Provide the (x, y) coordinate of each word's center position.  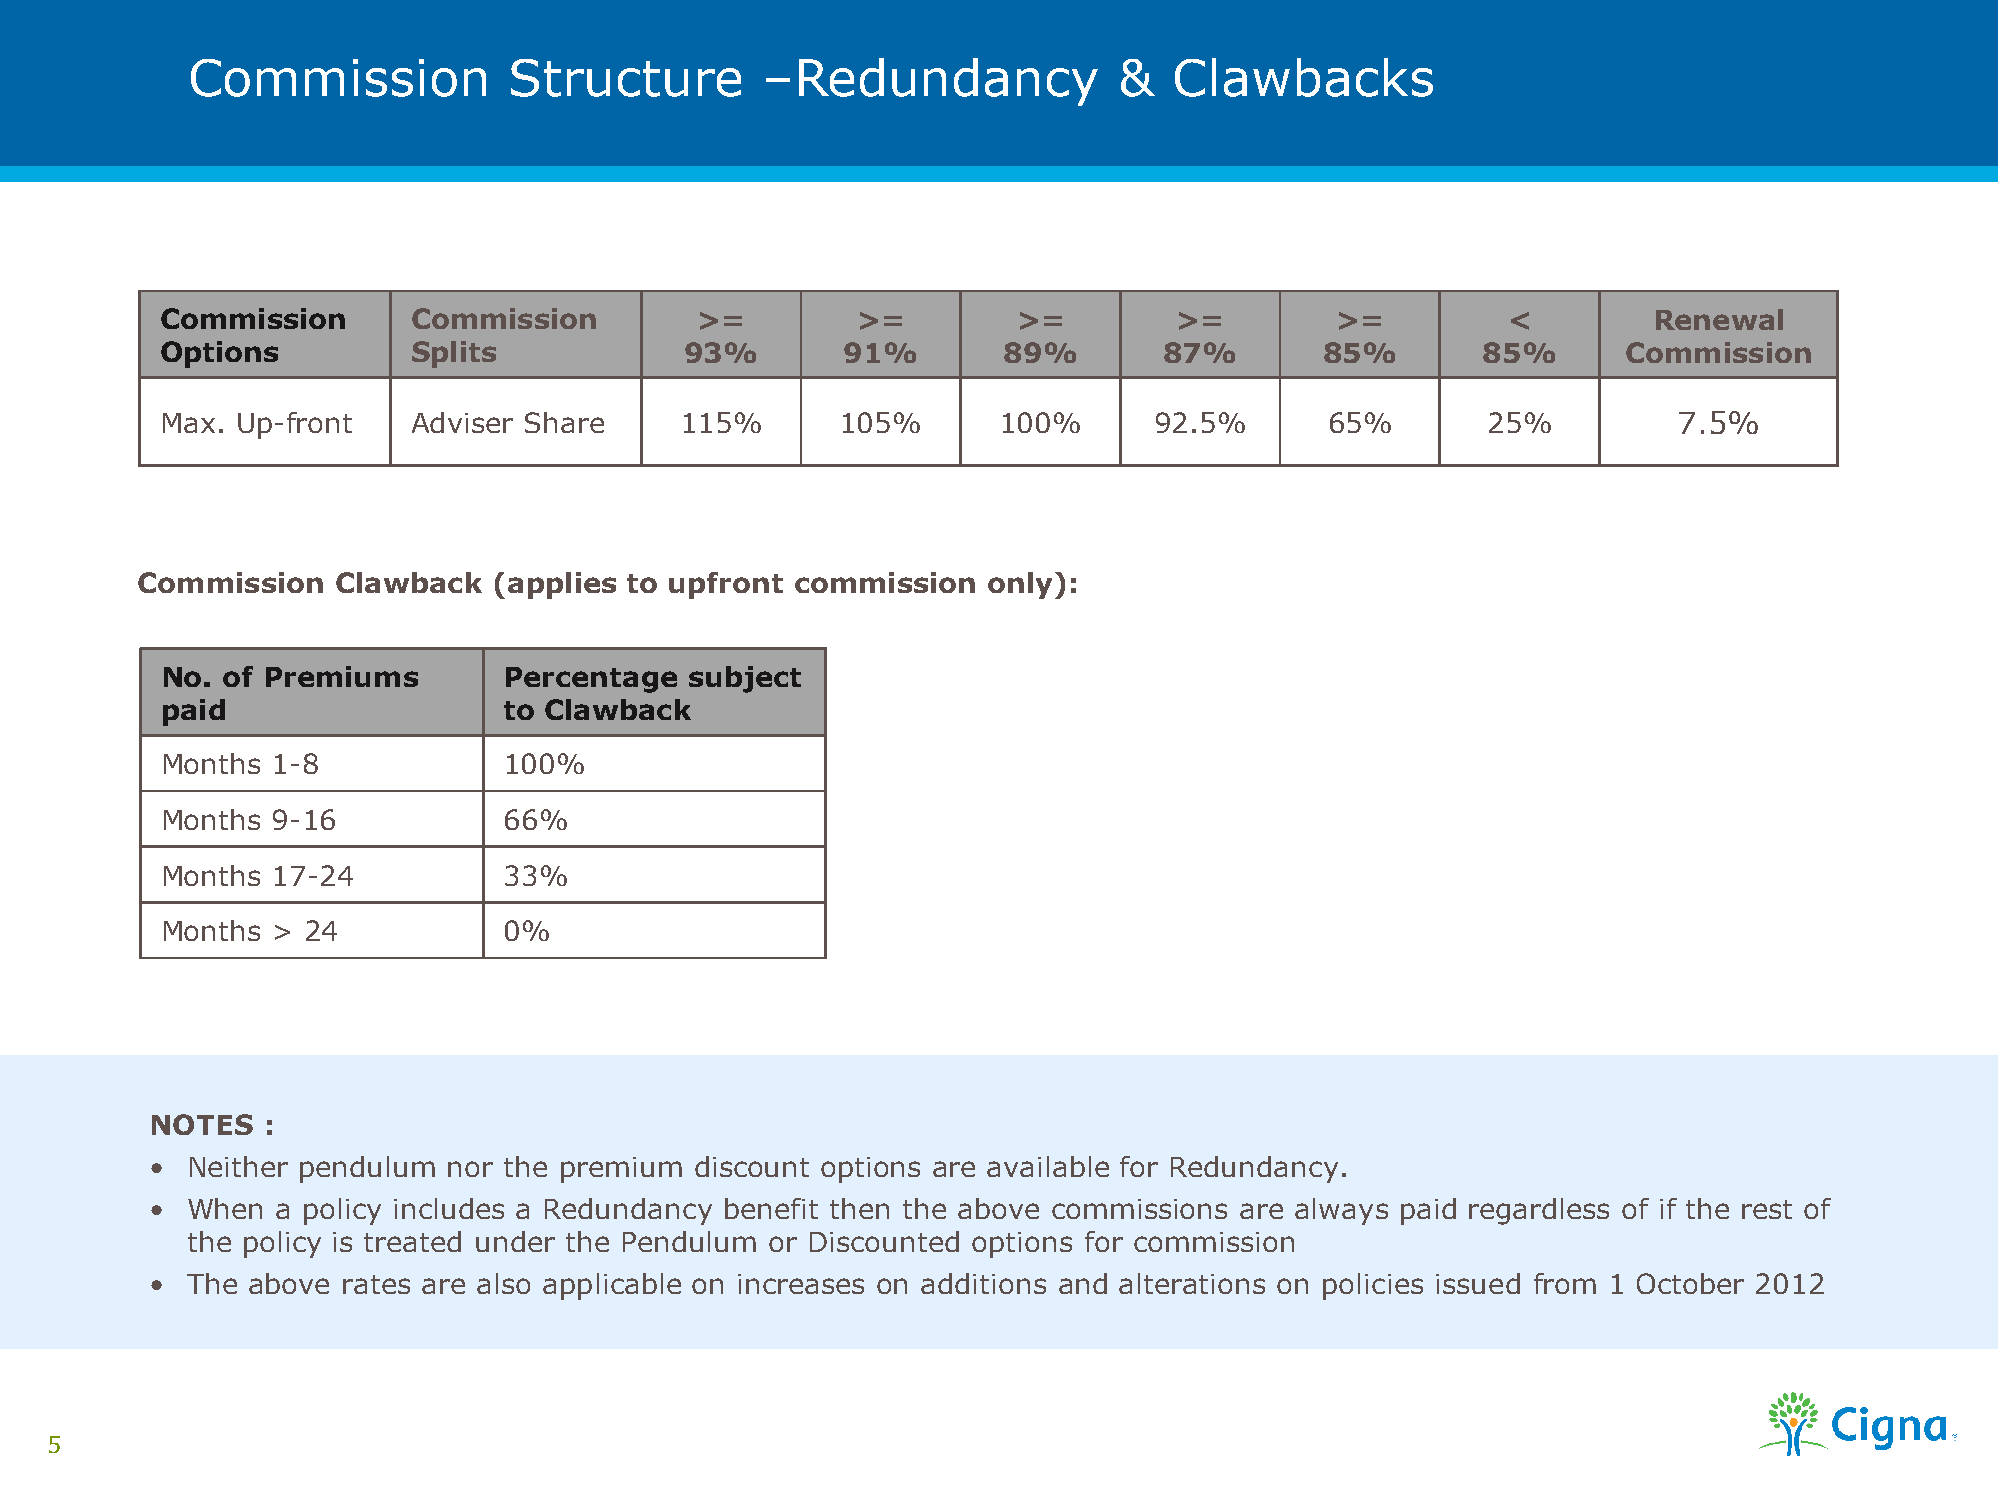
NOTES (202, 1124)
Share (564, 422)
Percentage (591, 680)
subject (745, 679)
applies (562, 585)
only (1020, 585)
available (1048, 1166)
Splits (454, 354)
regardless (1539, 1211)
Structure (626, 78)
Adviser (462, 422)
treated (412, 1241)
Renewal (1719, 319)
